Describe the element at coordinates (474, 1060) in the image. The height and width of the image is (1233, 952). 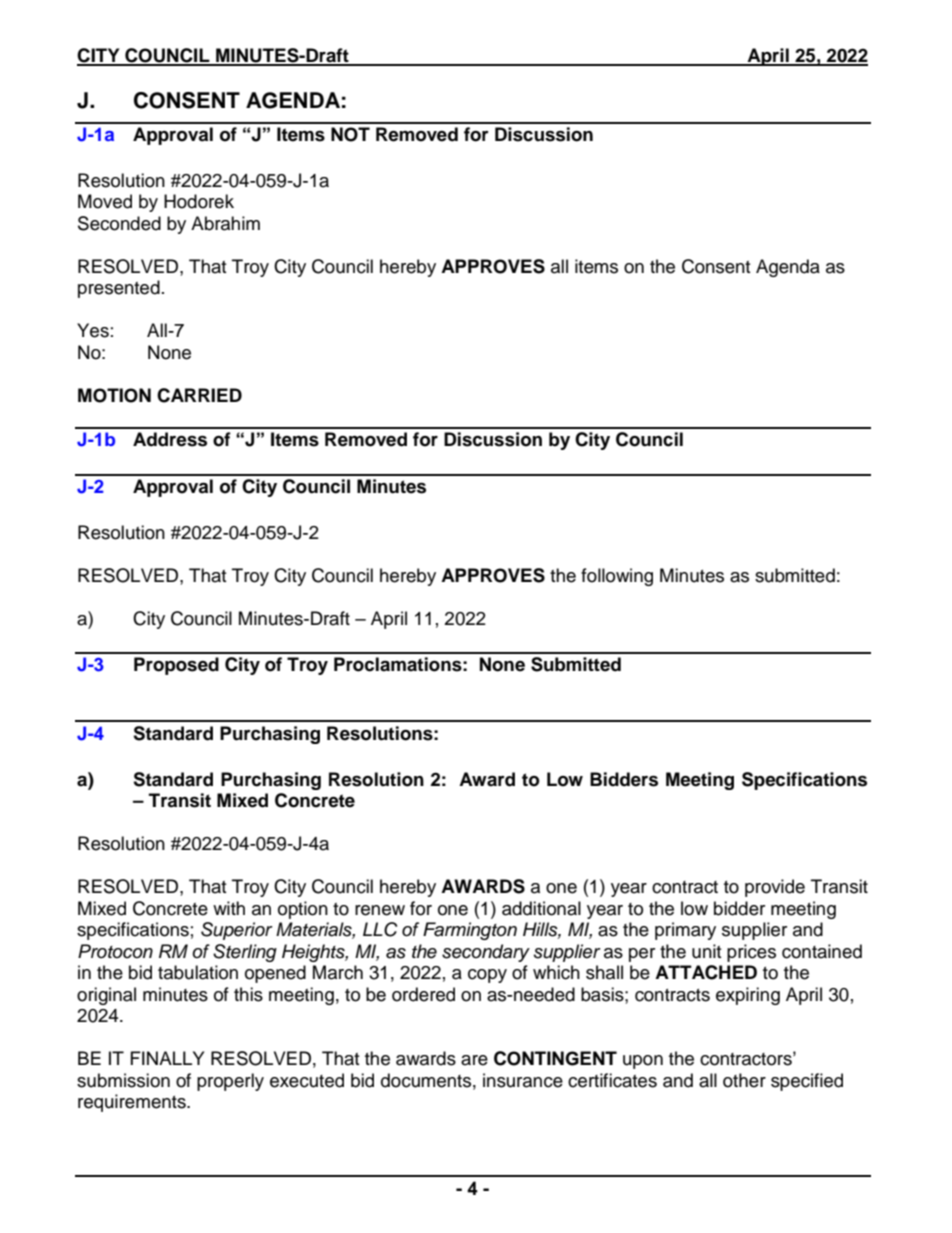
I see `are` at that location.
